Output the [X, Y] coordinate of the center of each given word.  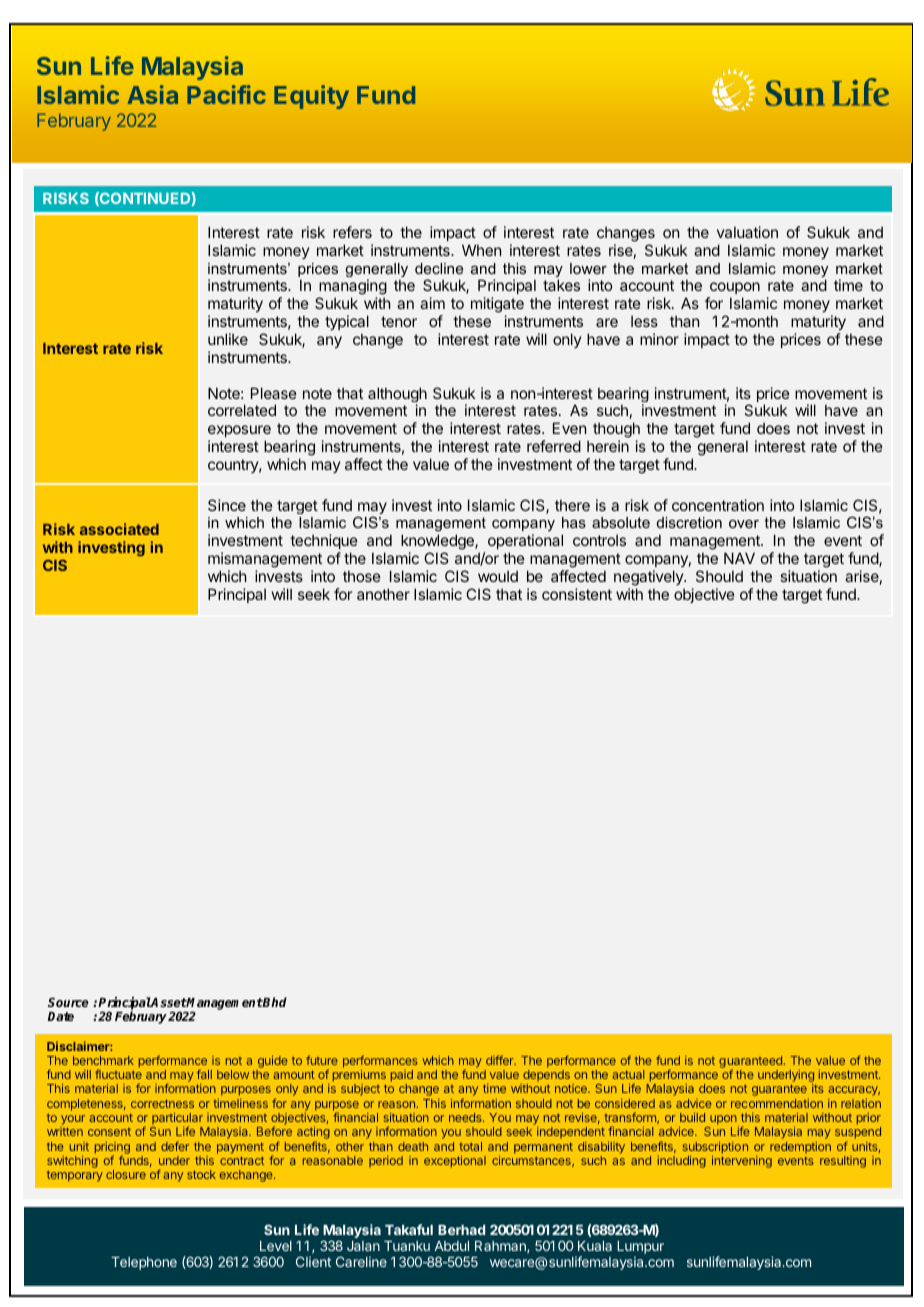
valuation [747, 232]
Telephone [144, 1263]
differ [501, 1060]
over [744, 524]
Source [68, 1002]
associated [119, 529]
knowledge [438, 543]
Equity [311, 97]
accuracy [854, 1091]
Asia [152, 94]
